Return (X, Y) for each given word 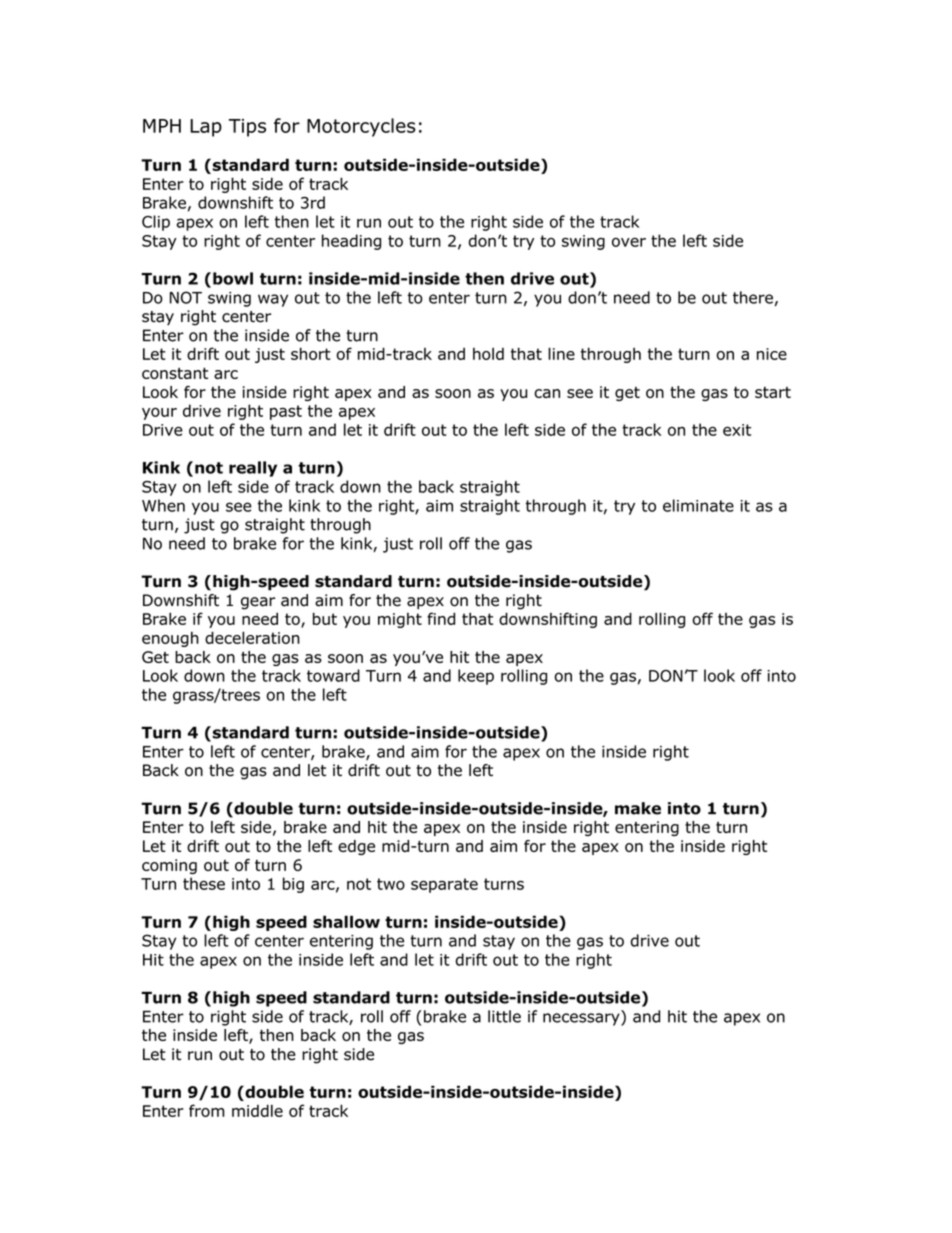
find (441, 618)
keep (476, 677)
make (638, 808)
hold (488, 354)
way (273, 300)
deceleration (252, 637)
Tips (247, 128)
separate (444, 885)
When (163, 505)
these (204, 883)
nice (772, 354)
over (629, 242)
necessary (582, 1019)
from (206, 1110)
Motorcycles (361, 127)
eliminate (698, 505)
